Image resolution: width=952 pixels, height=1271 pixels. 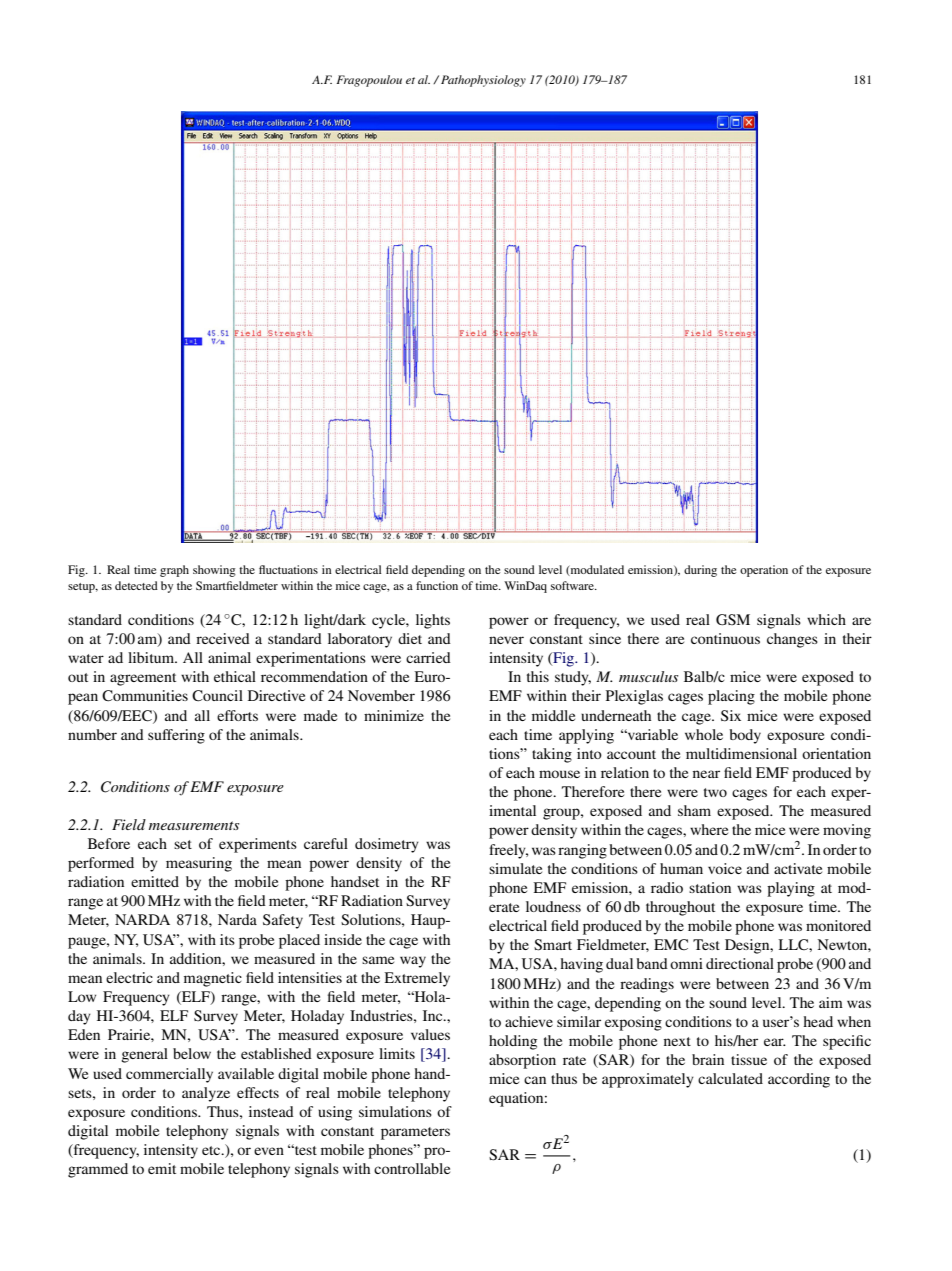 What do you see at coordinates (412, 1168) in the screenshot?
I see `controllable` at bounding box center [412, 1168].
